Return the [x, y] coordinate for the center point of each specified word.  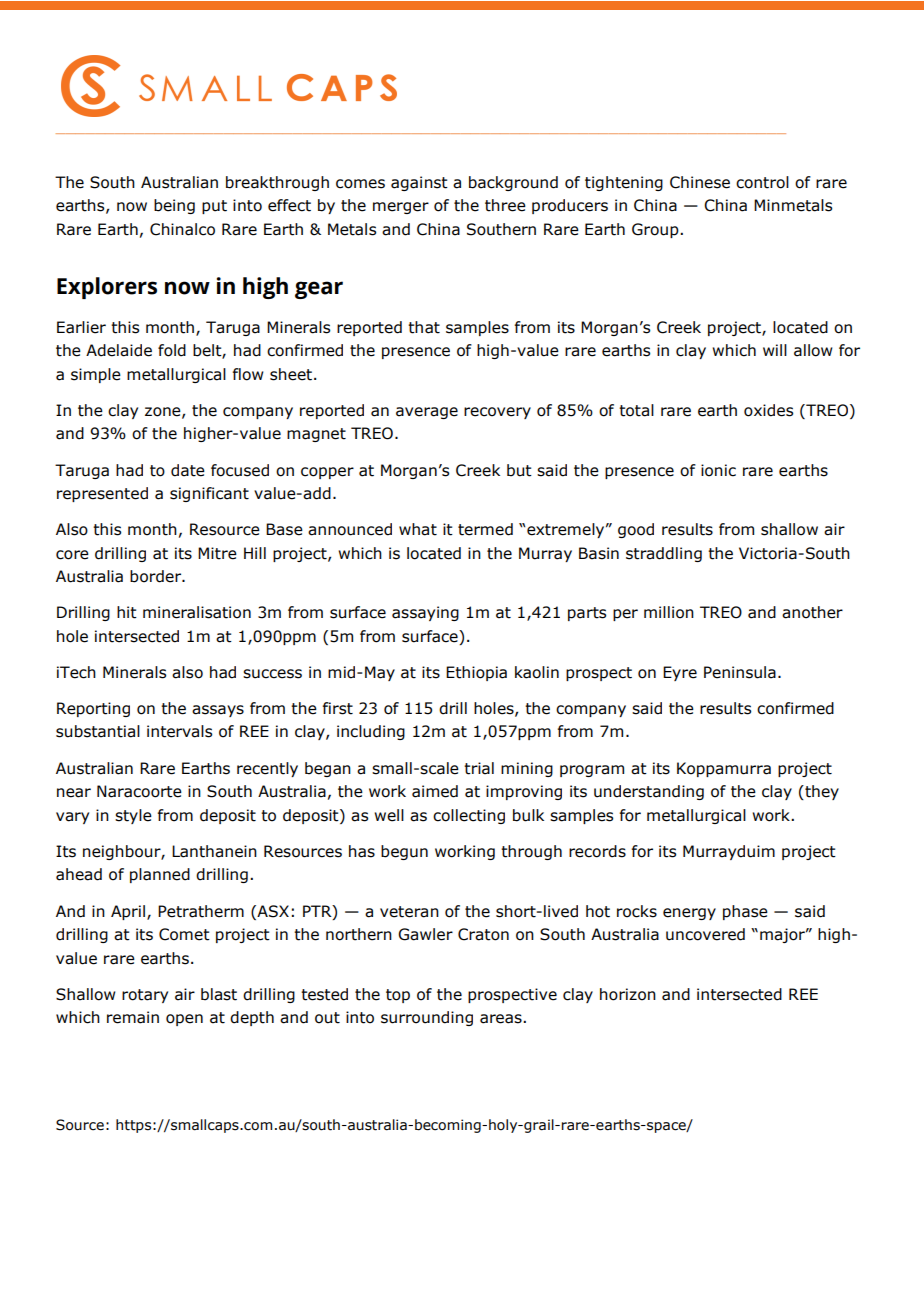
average [427, 413]
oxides [768, 410]
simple [96, 375]
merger [401, 208]
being [174, 206]
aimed [435, 791]
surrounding [427, 1018]
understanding [649, 792]
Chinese [700, 182]
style [133, 816]
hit [127, 612]
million [669, 612]
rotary [145, 996]
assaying [425, 613]
